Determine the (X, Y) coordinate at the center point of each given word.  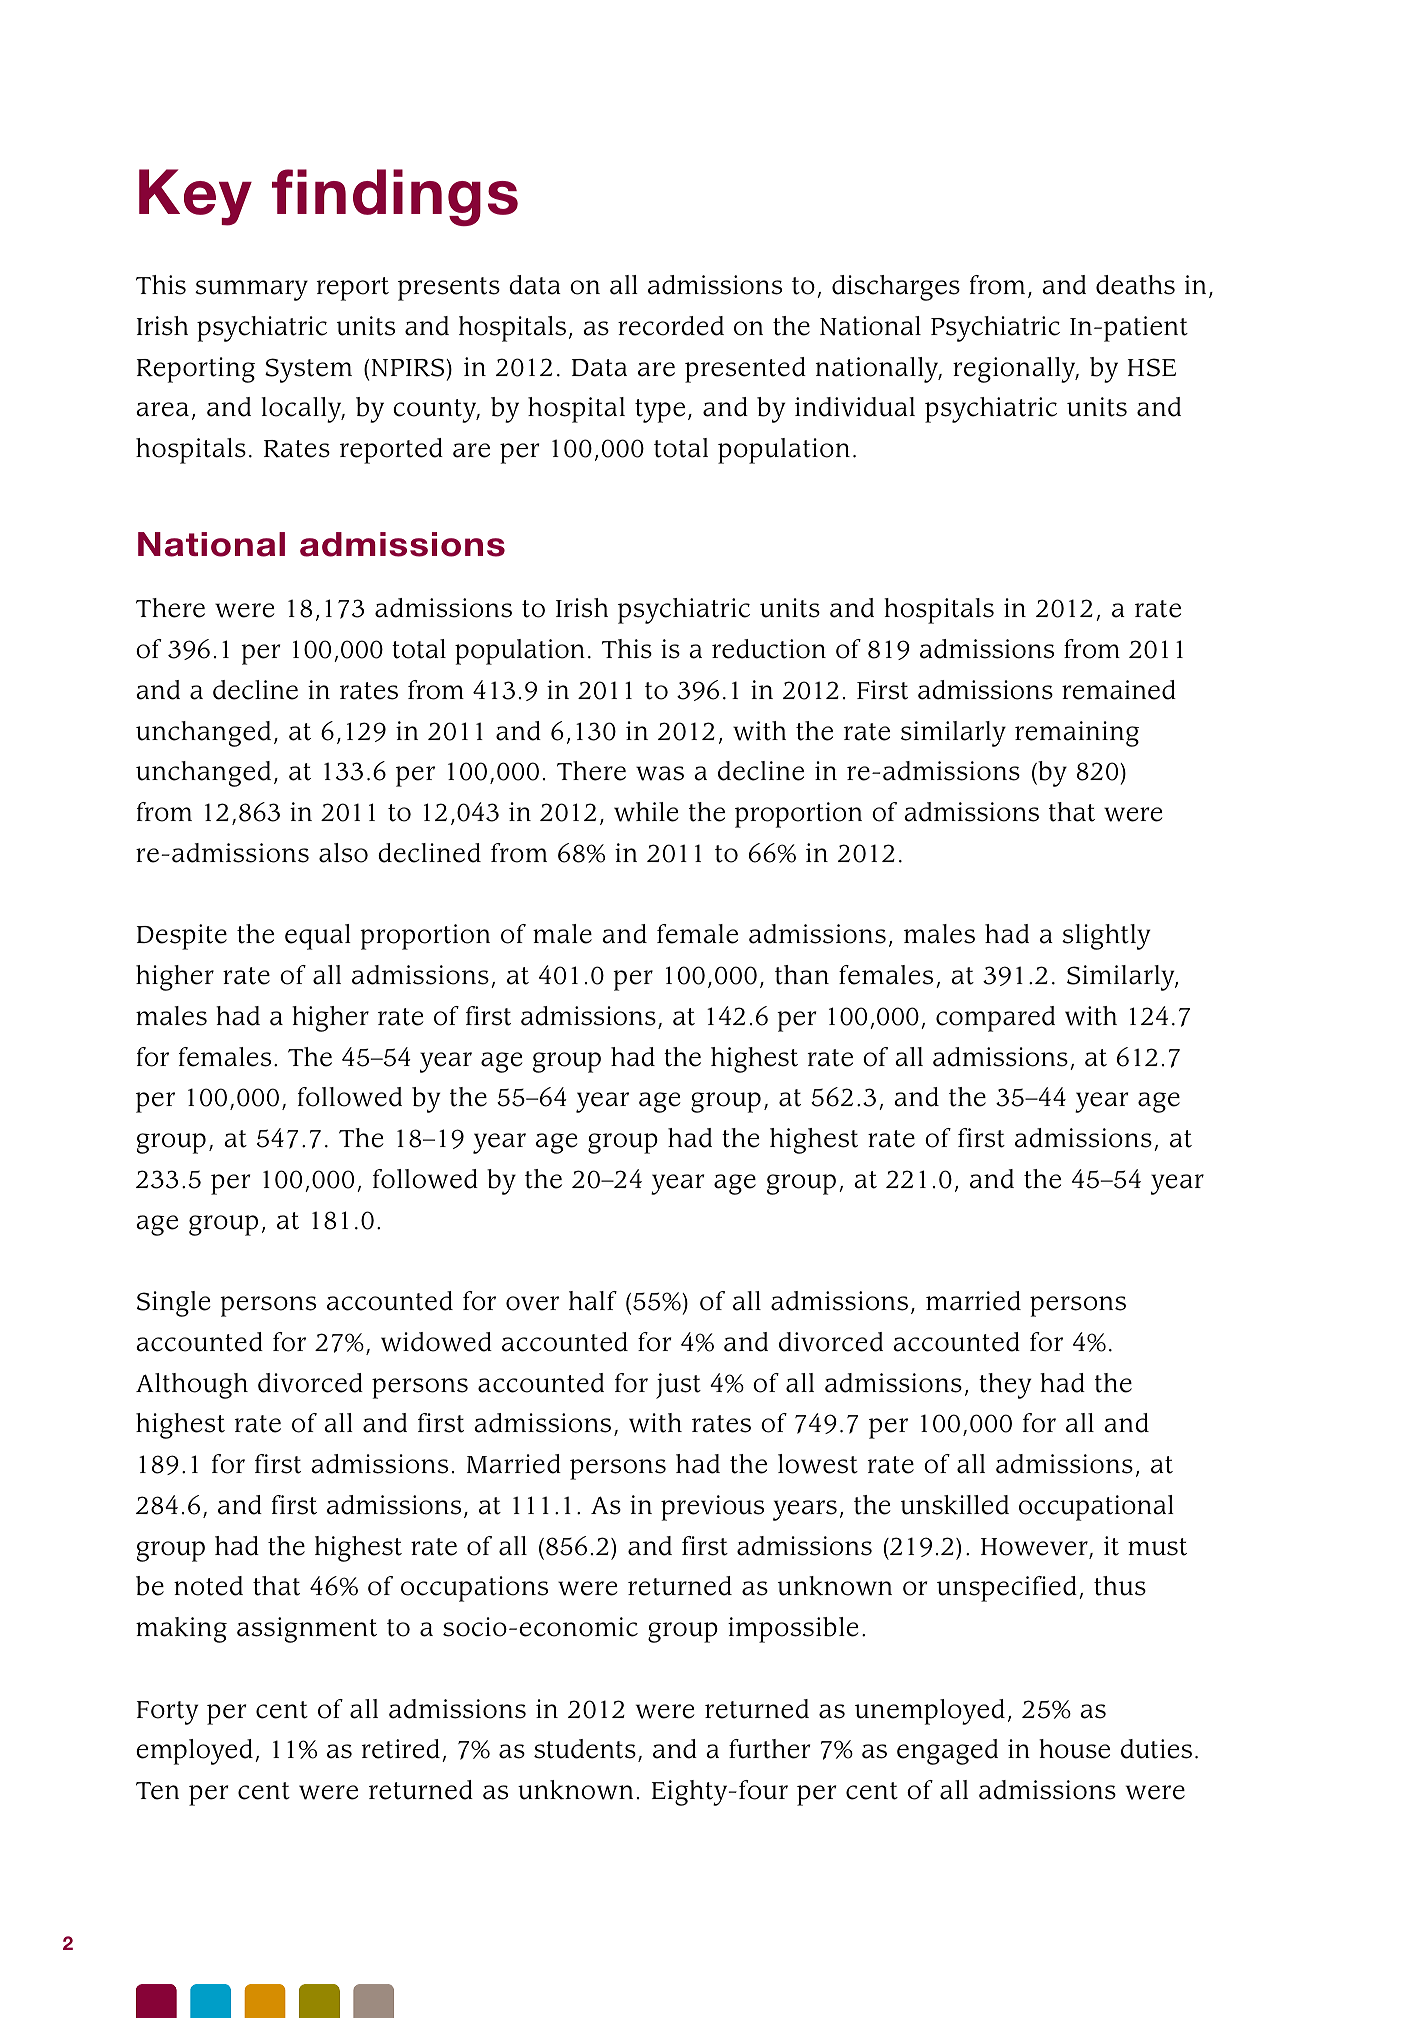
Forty (168, 1713)
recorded (671, 326)
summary (251, 290)
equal (318, 937)
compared (995, 1019)
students (585, 1749)
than (802, 975)
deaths (1135, 285)
